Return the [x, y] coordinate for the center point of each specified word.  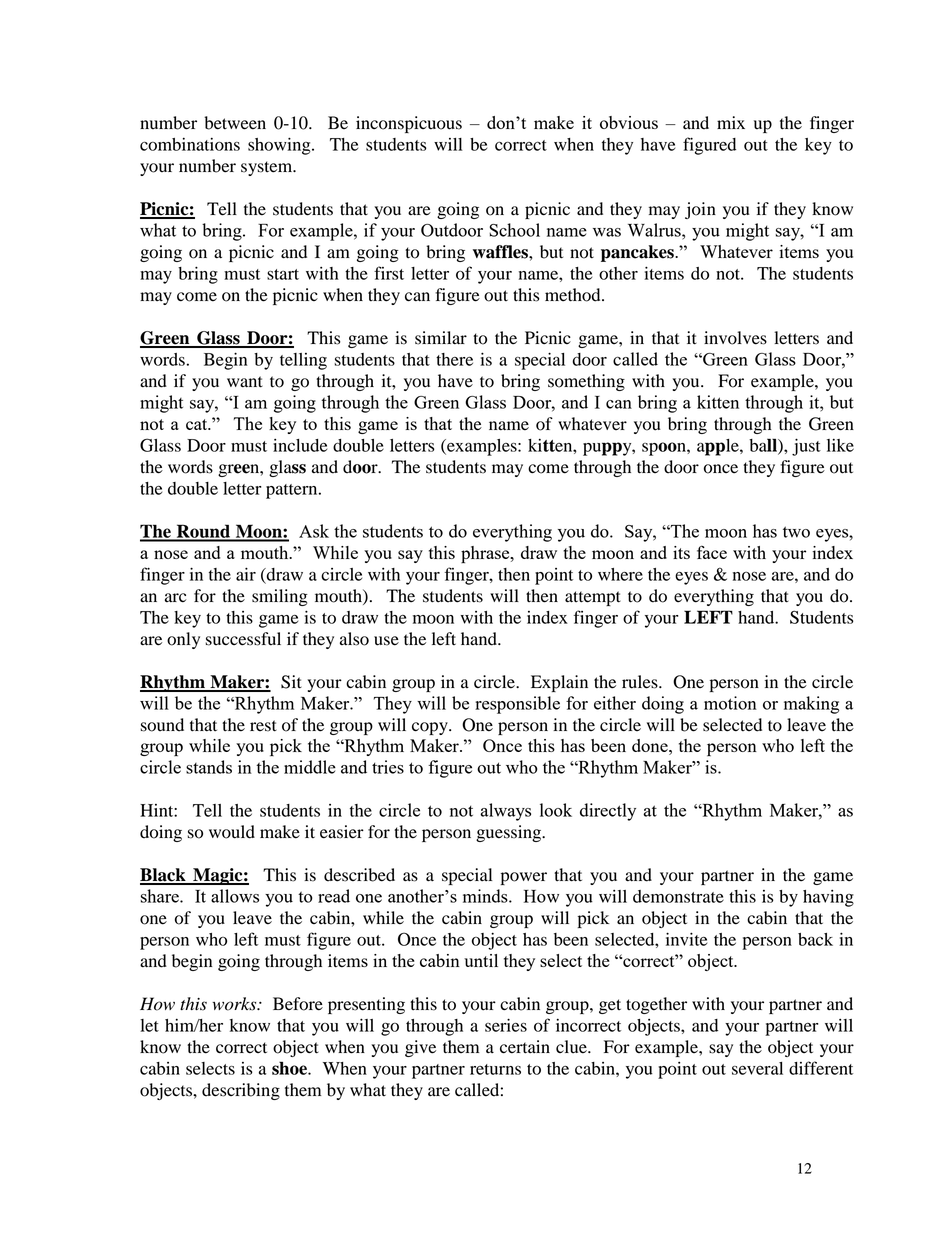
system [268, 168]
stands [209, 767]
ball [764, 446]
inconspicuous [409, 124]
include [300, 445]
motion [730, 703]
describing [241, 1091]
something [586, 382]
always [505, 812]
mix [731, 122]
